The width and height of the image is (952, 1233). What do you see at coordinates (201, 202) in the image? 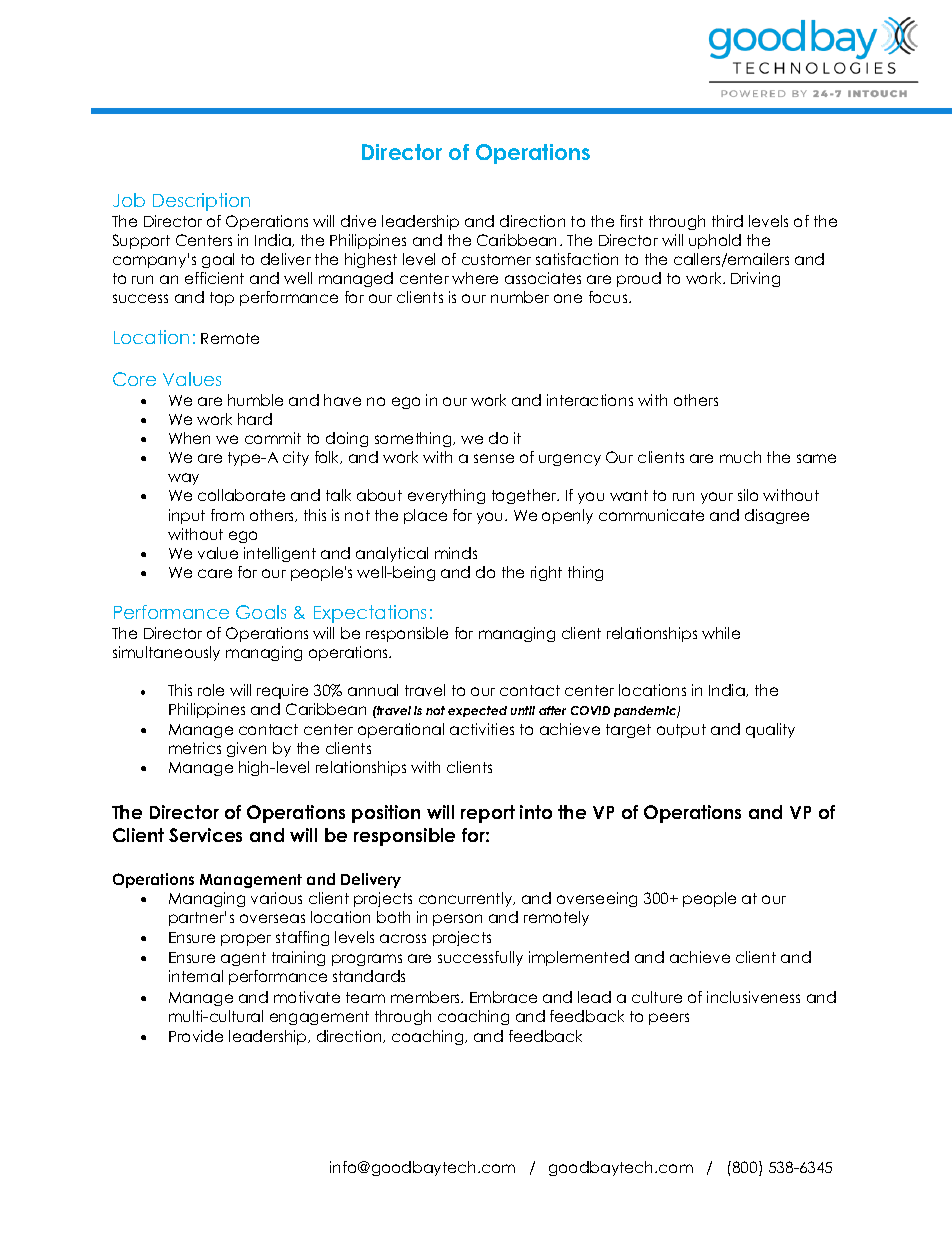
I see `Description` at bounding box center [201, 202].
